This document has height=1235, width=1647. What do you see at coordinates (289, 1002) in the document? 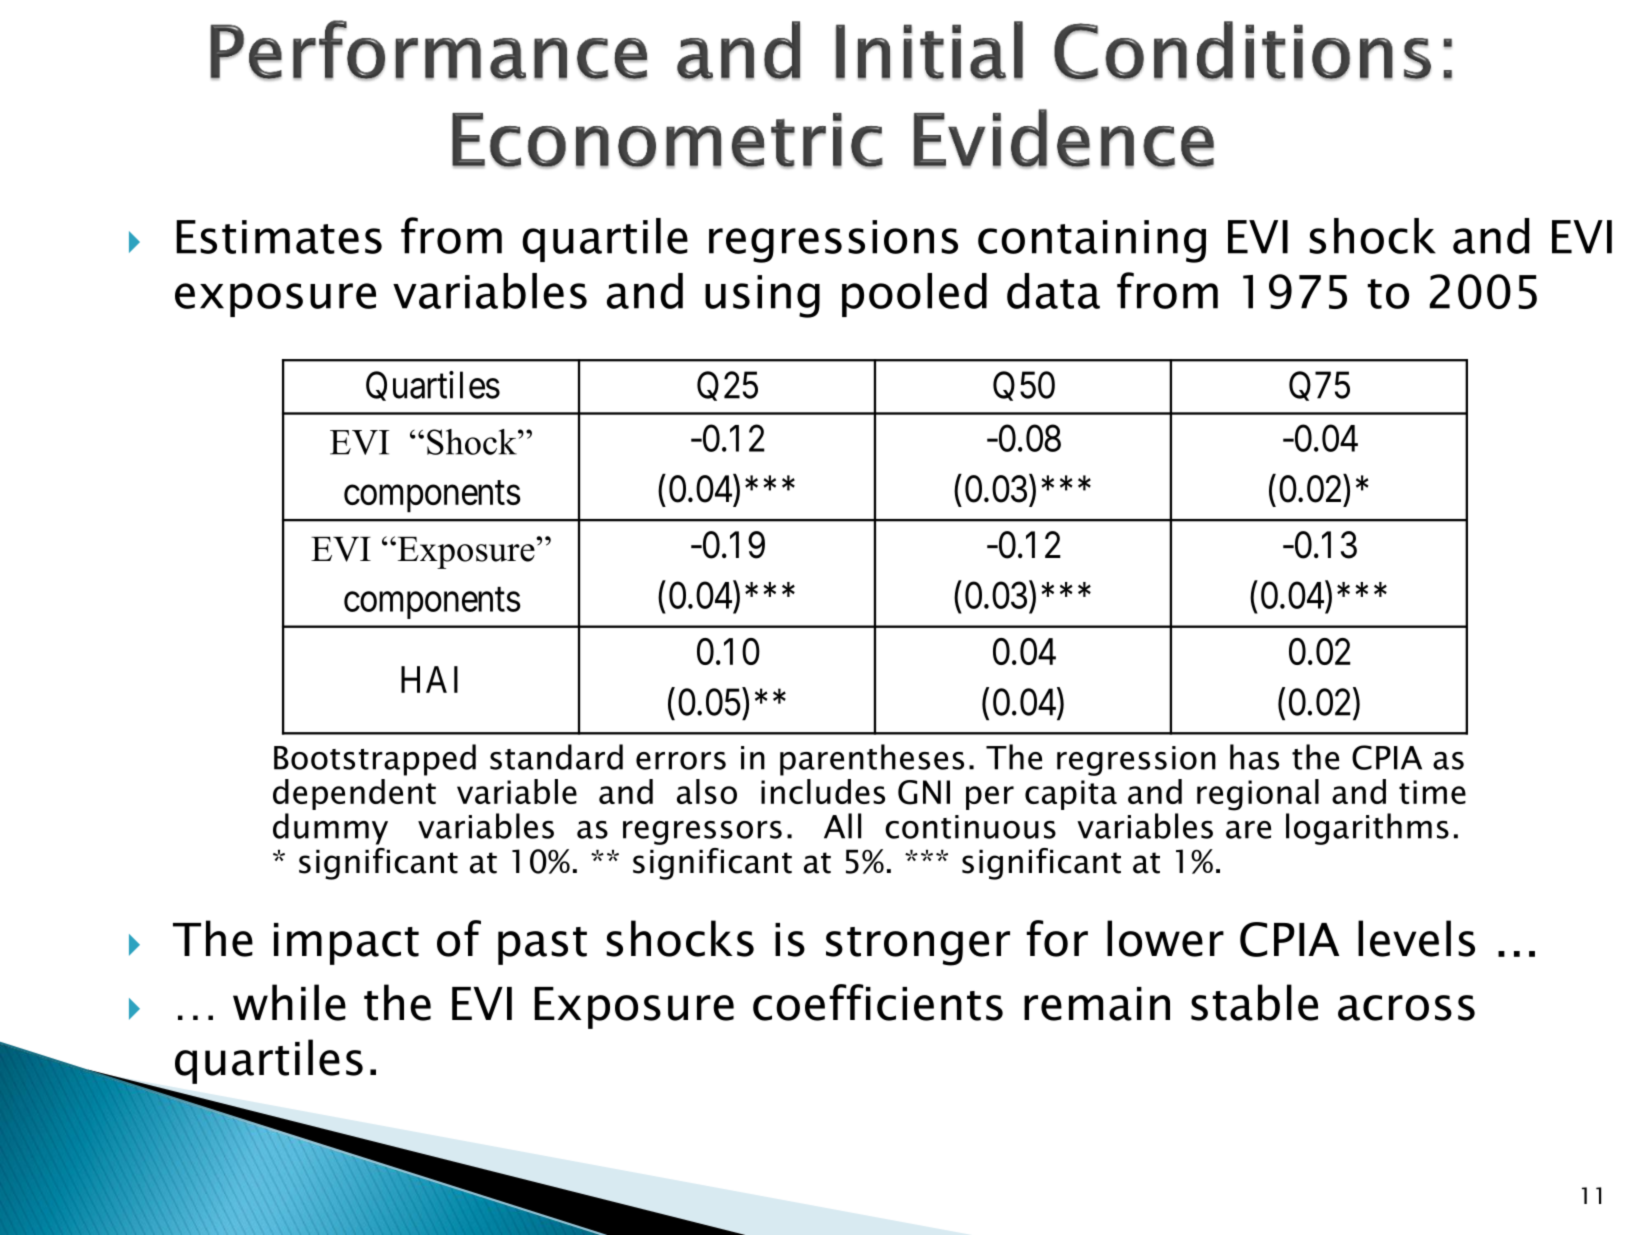
I see `while` at bounding box center [289, 1002].
